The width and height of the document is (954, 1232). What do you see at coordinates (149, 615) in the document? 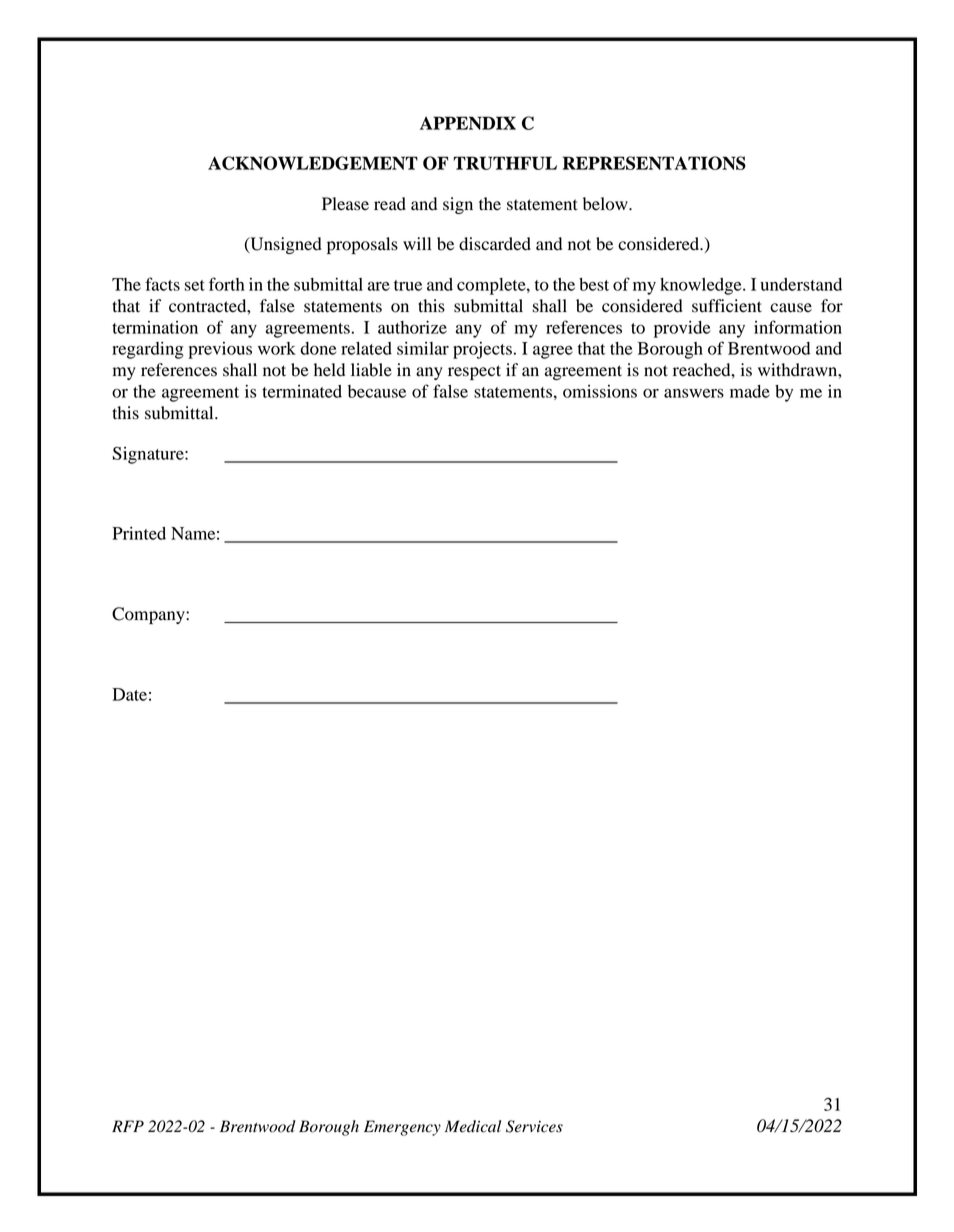
I see `Company` at bounding box center [149, 615].
